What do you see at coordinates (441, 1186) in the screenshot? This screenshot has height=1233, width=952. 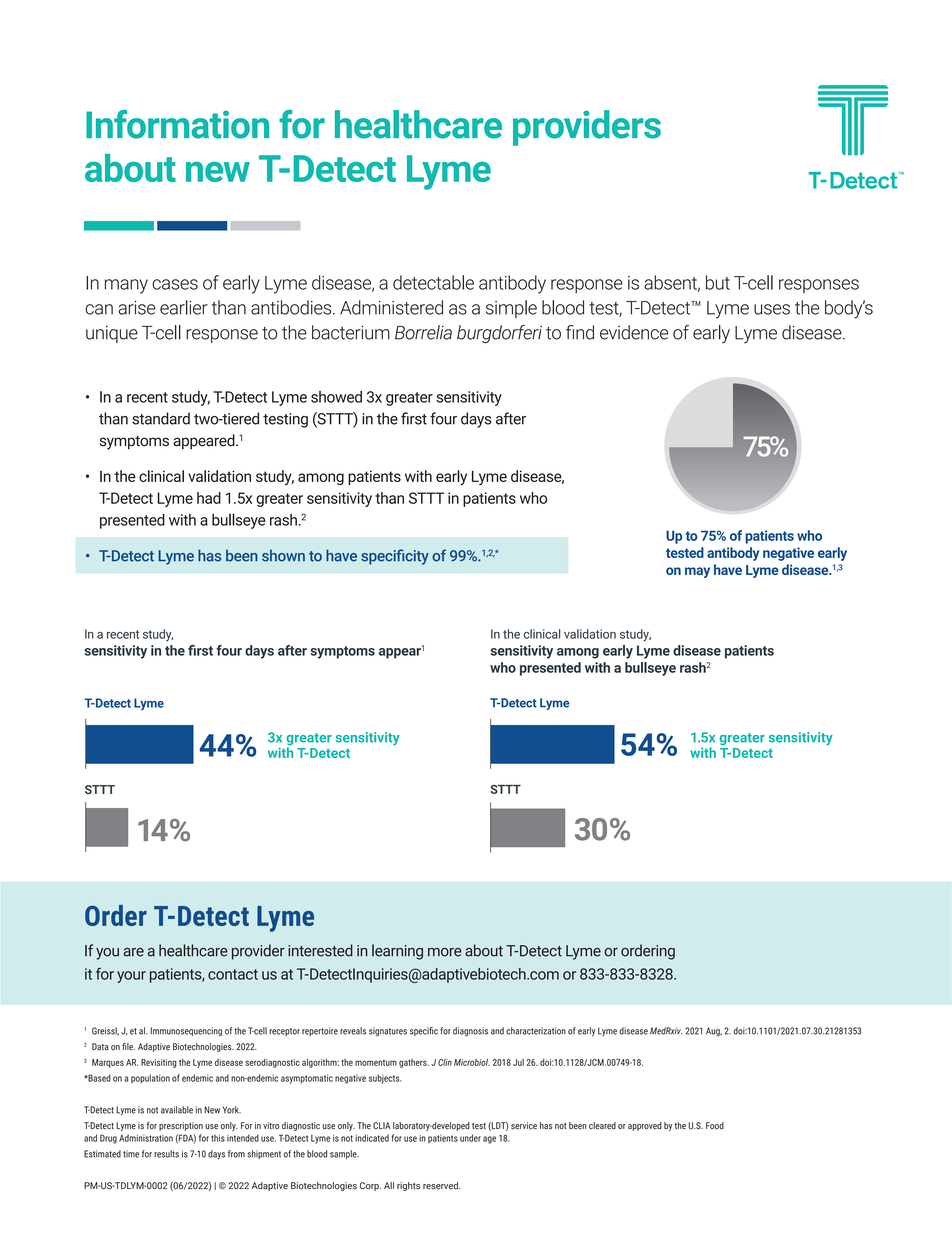 I see `reserved` at bounding box center [441, 1186].
